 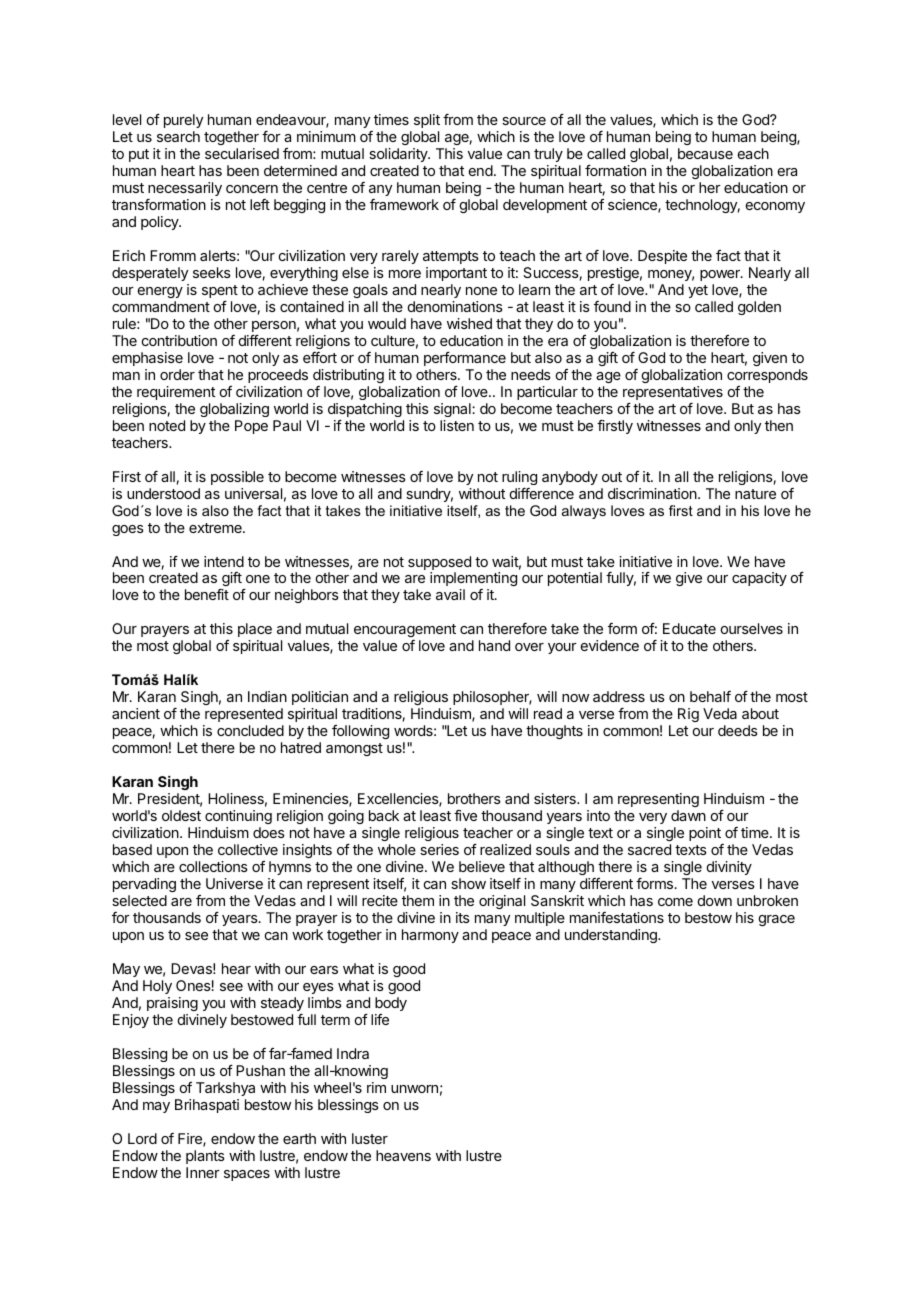 What do you see at coordinates (178, 136) in the screenshot?
I see `search` at bounding box center [178, 136].
